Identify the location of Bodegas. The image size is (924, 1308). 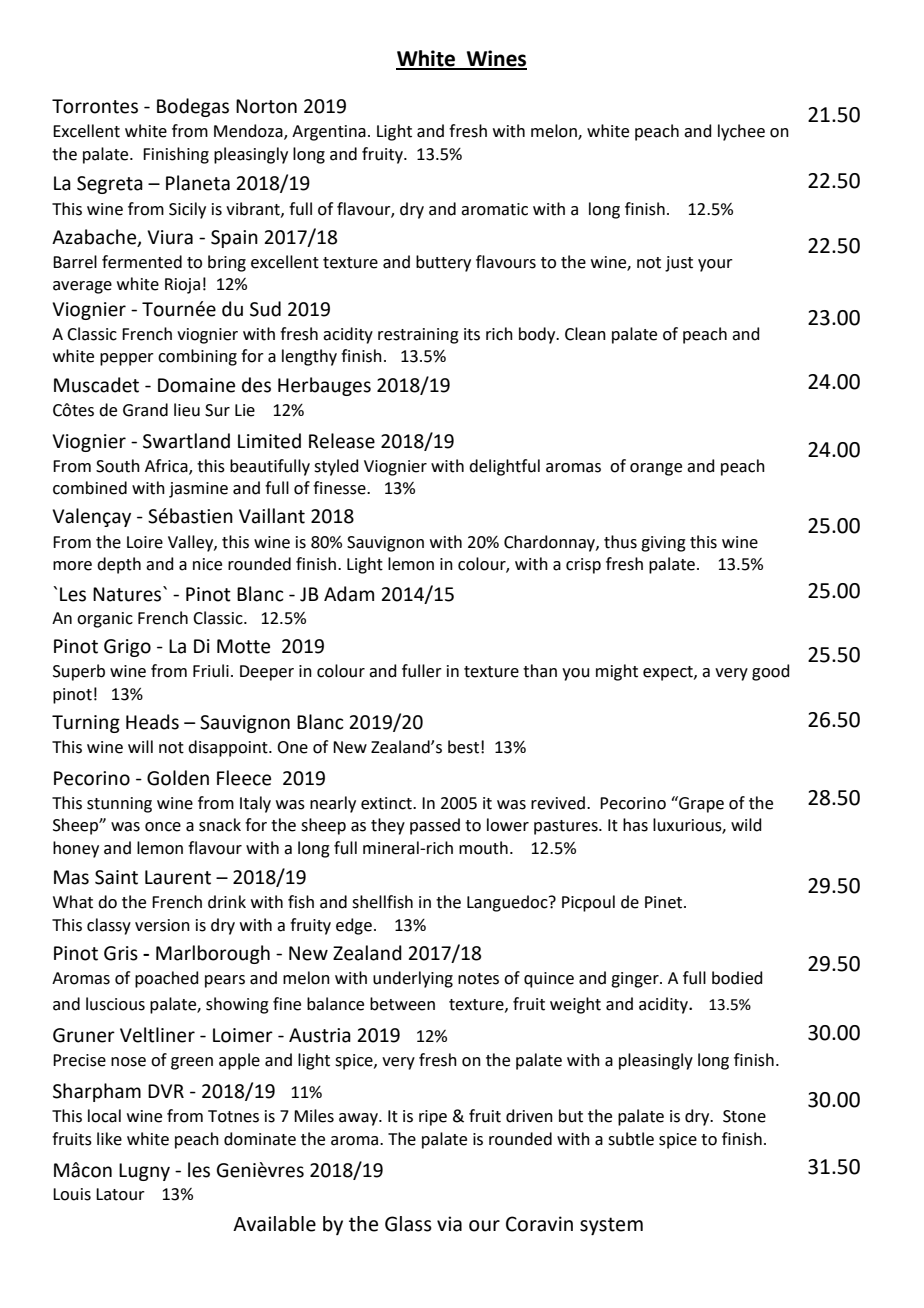
(193, 107).
